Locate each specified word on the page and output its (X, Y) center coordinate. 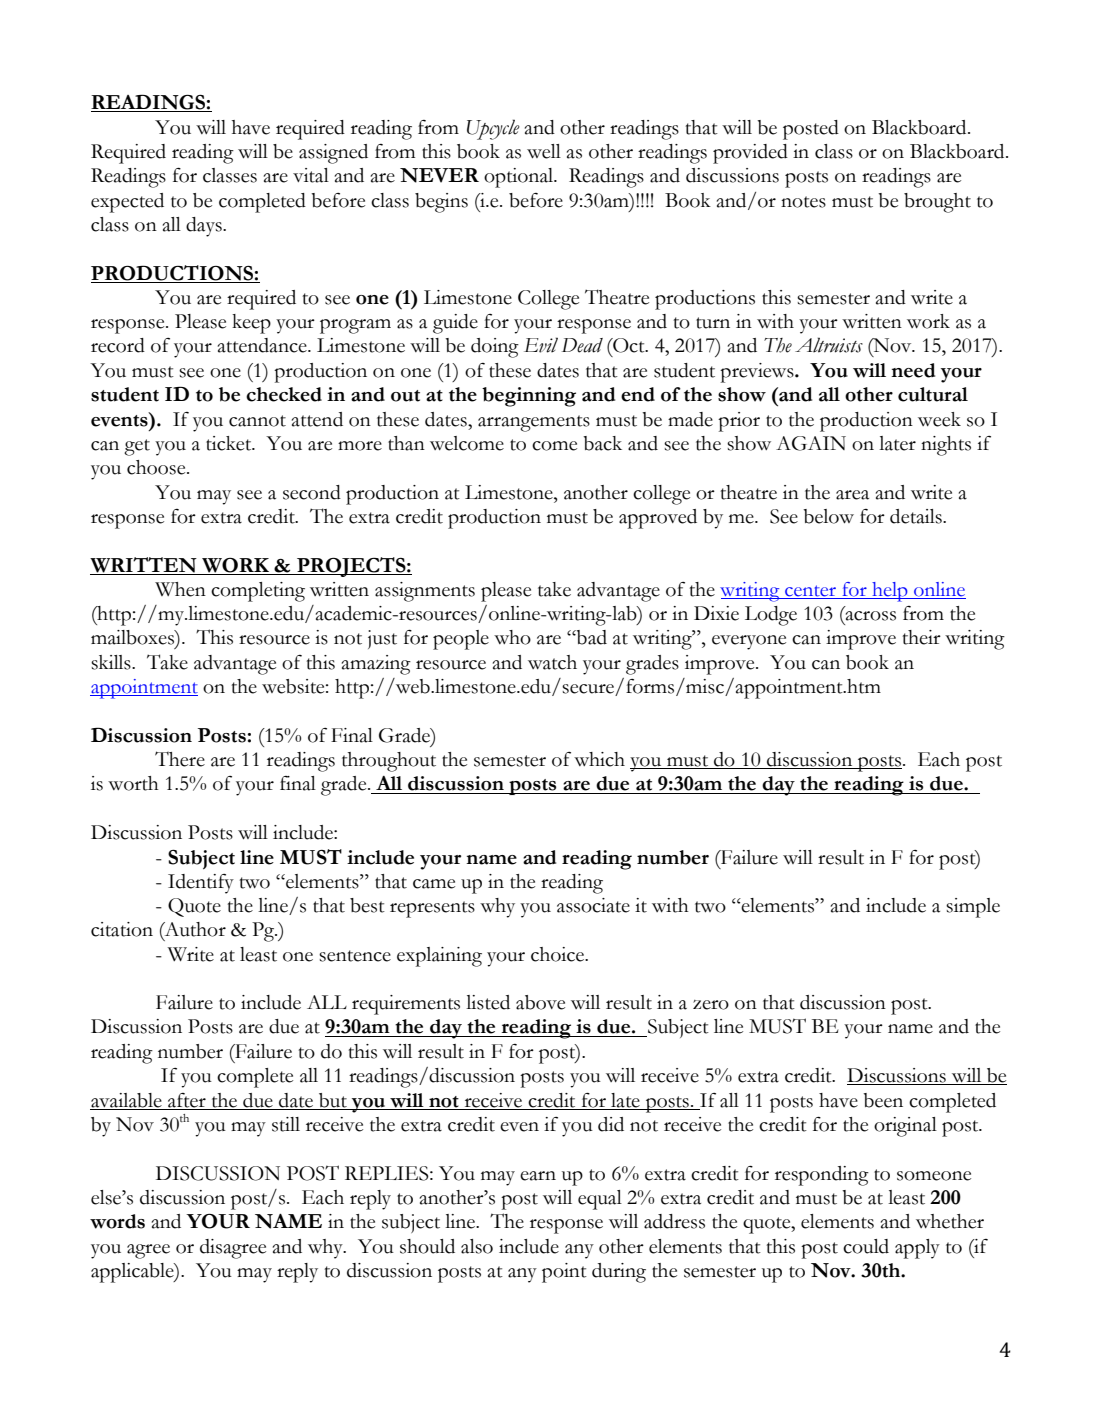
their (922, 637)
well (544, 151)
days (205, 227)
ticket (230, 443)
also (477, 1246)
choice (558, 954)
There (180, 759)
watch (552, 662)
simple (973, 908)
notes (803, 202)
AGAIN (811, 443)
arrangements (534, 423)
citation (122, 929)
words (117, 1221)
